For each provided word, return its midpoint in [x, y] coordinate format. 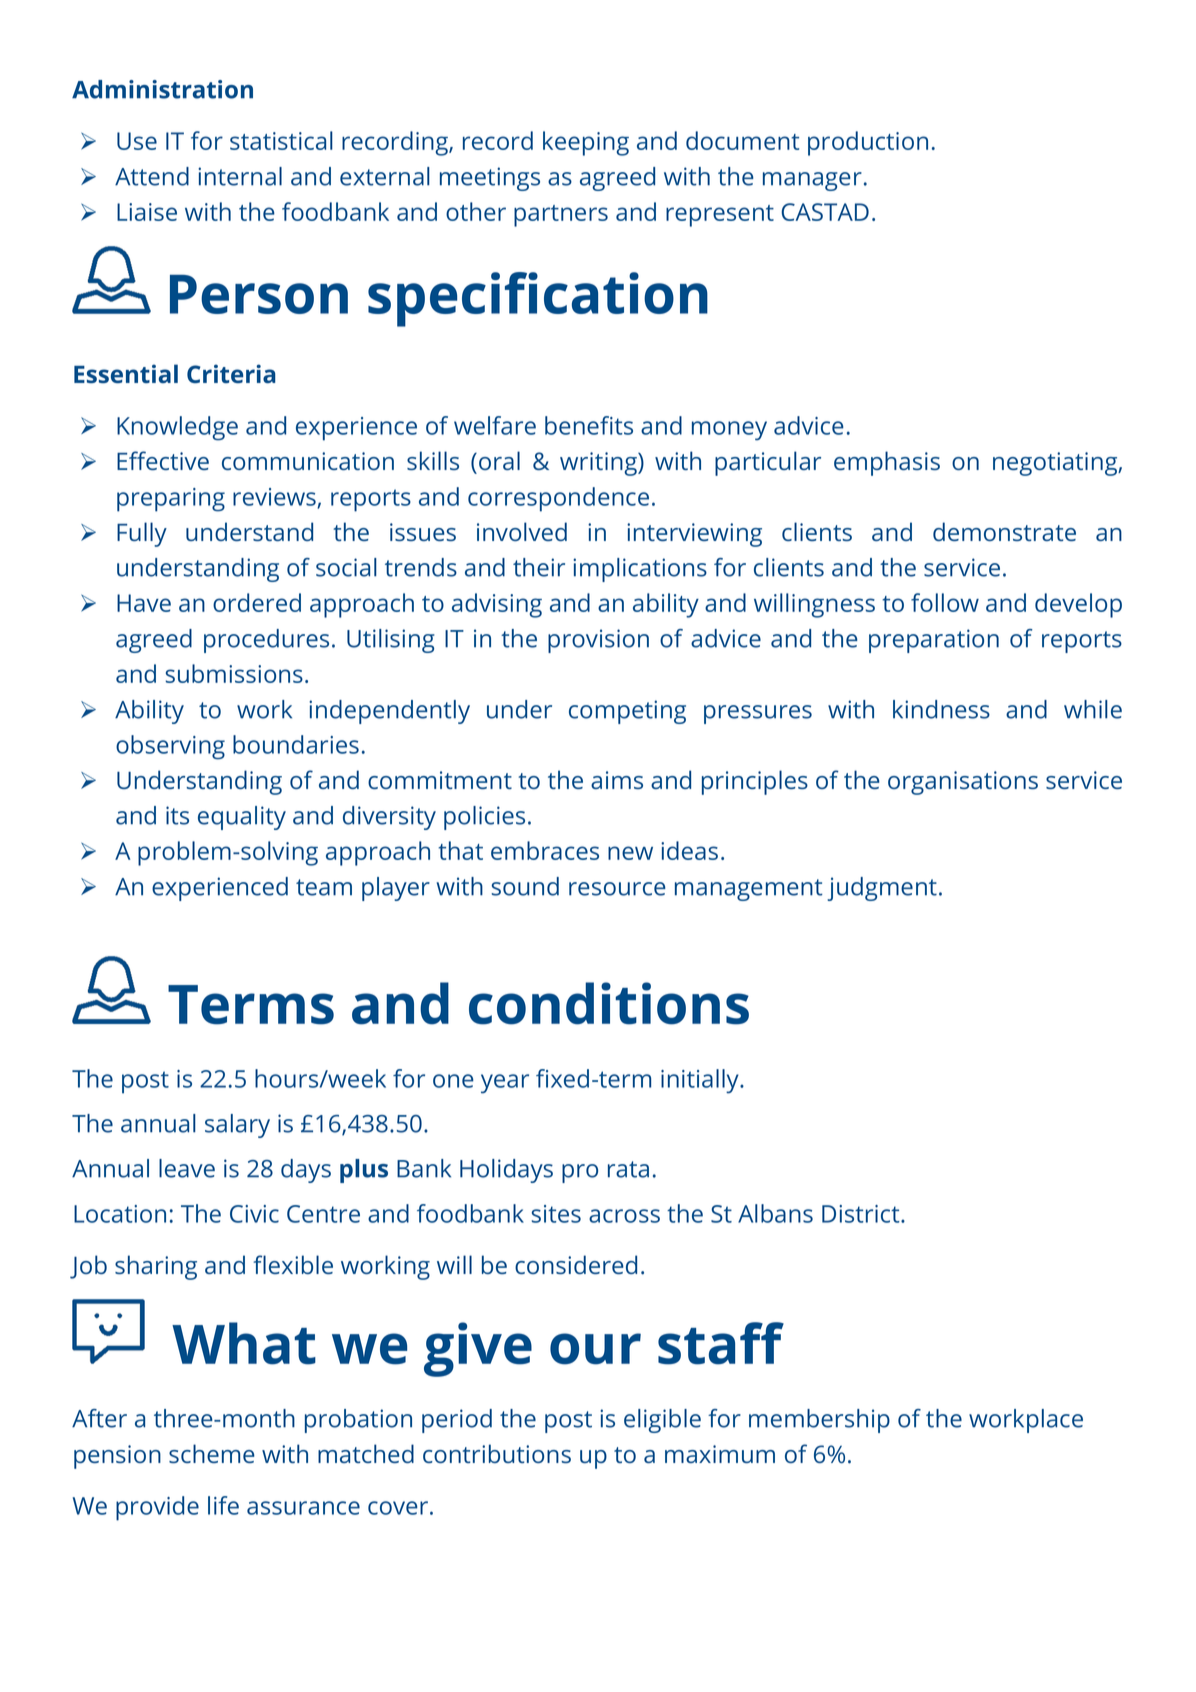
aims [617, 780]
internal [240, 176]
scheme [212, 1453]
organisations [963, 783]
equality [242, 818]
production [868, 143]
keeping [586, 143]
